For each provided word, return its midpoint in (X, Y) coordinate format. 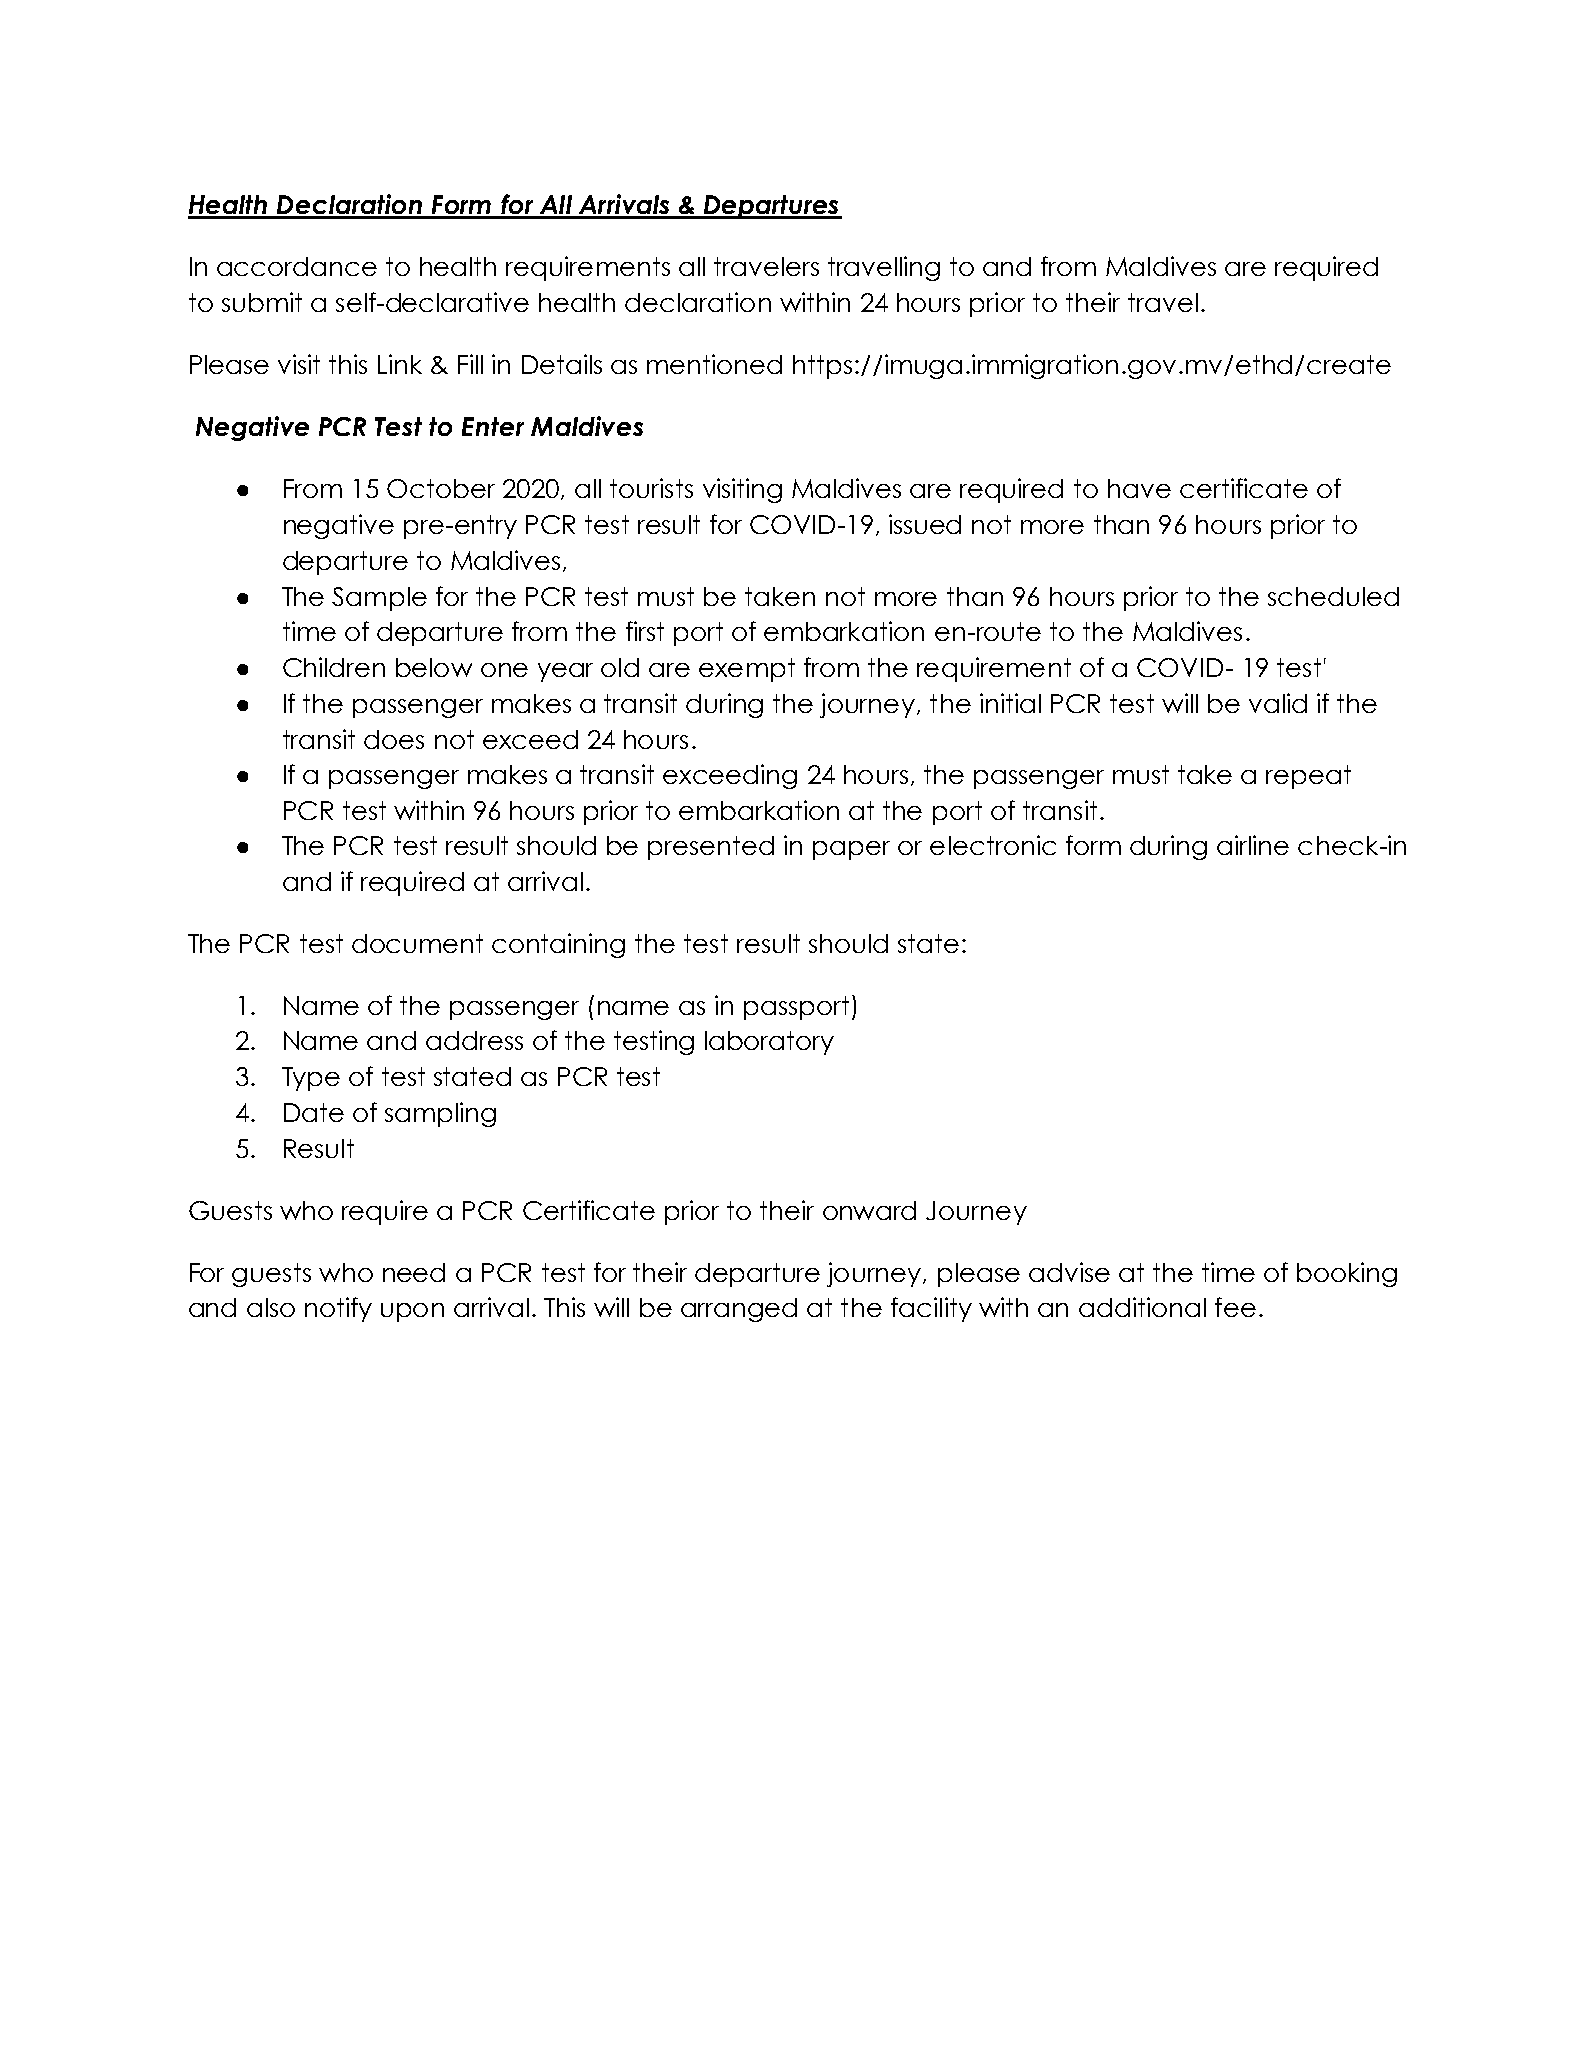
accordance (297, 266)
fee (1235, 1307)
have (1139, 488)
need (414, 1272)
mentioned (714, 364)
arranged (739, 1310)
